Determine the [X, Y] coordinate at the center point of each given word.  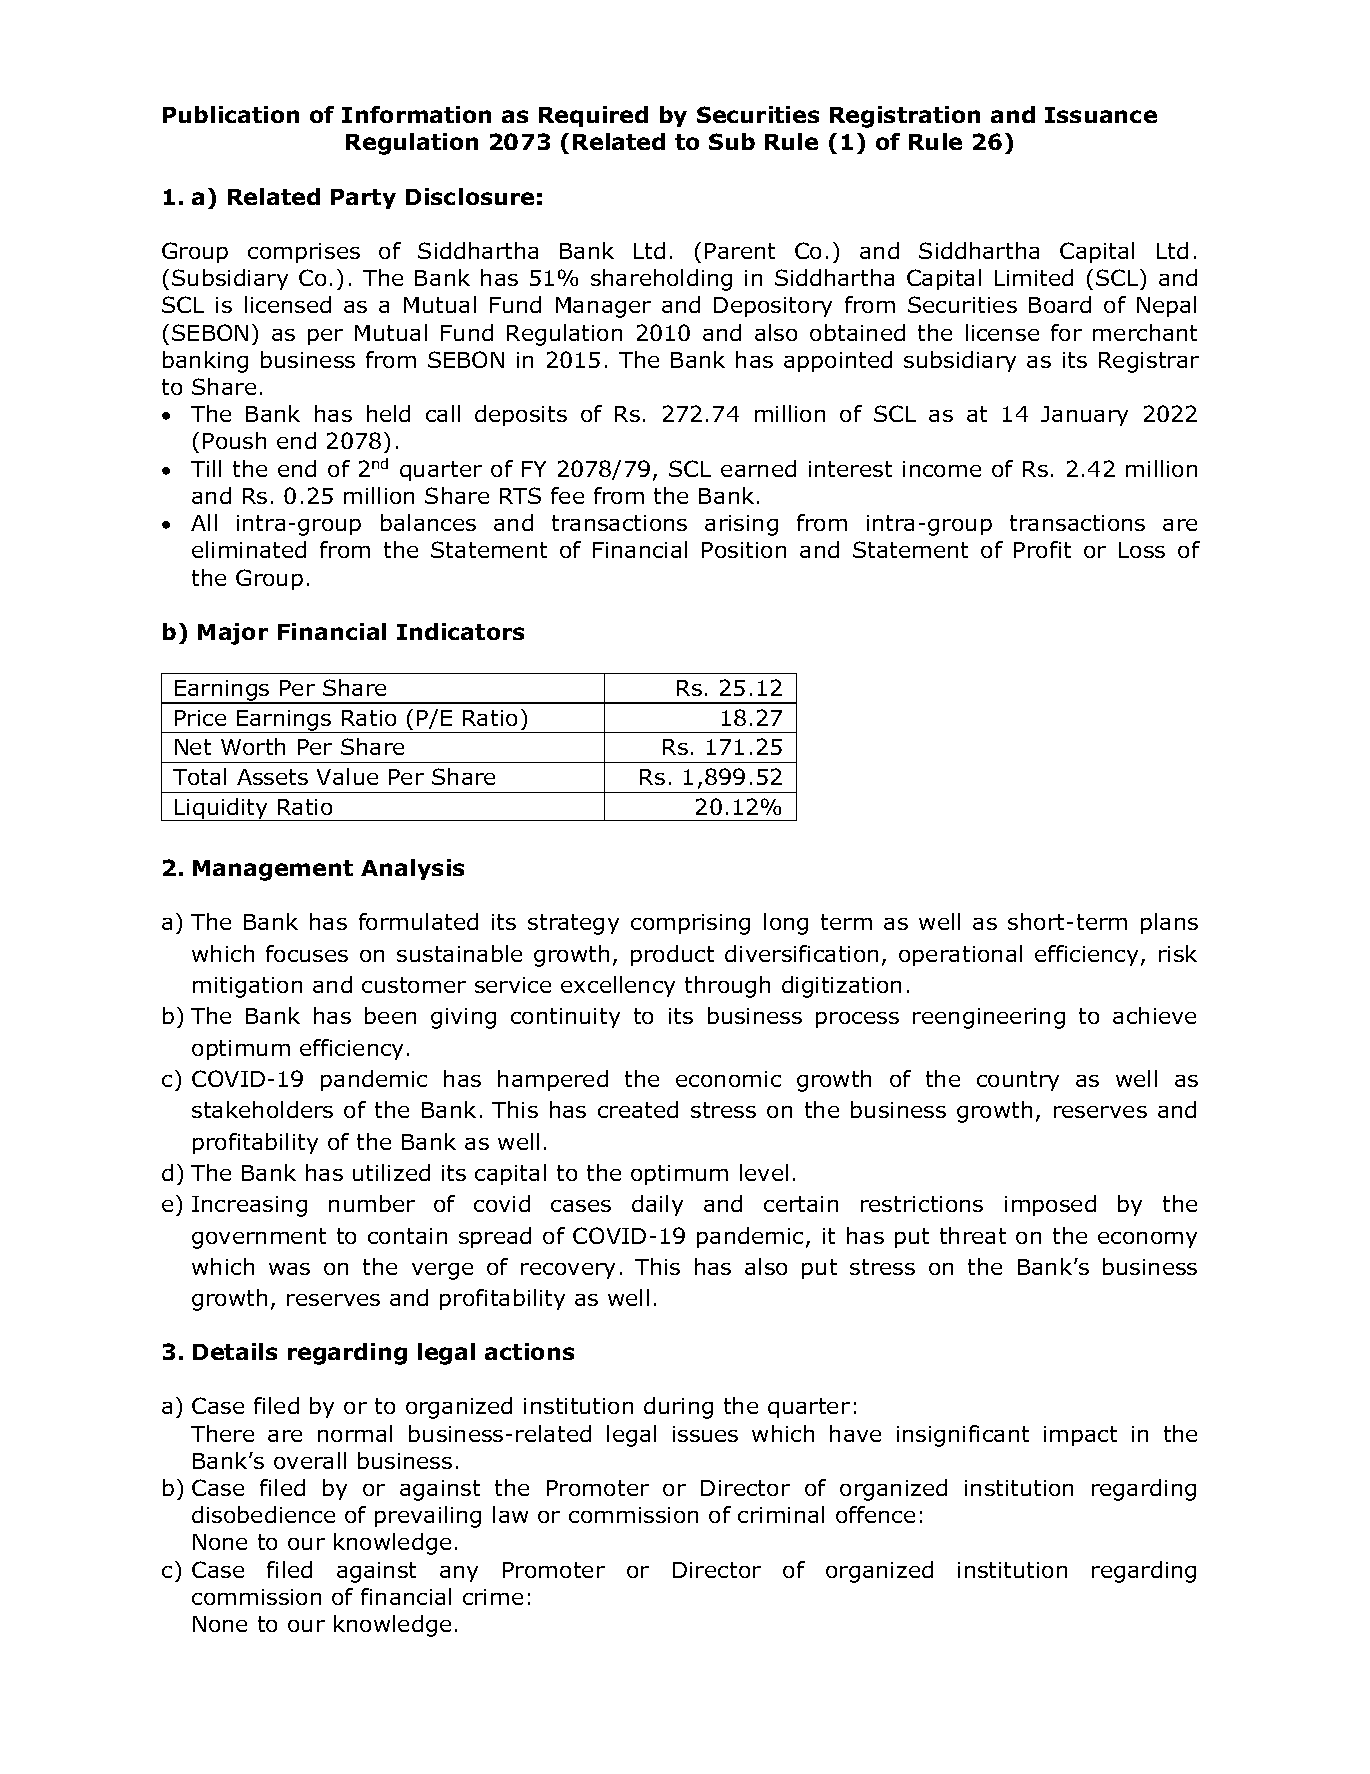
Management [273, 870]
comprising [690, 924]
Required [593, 116]
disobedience [263, 1514]
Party [363, 199]
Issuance [1101, 115]
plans [1169, 923]
